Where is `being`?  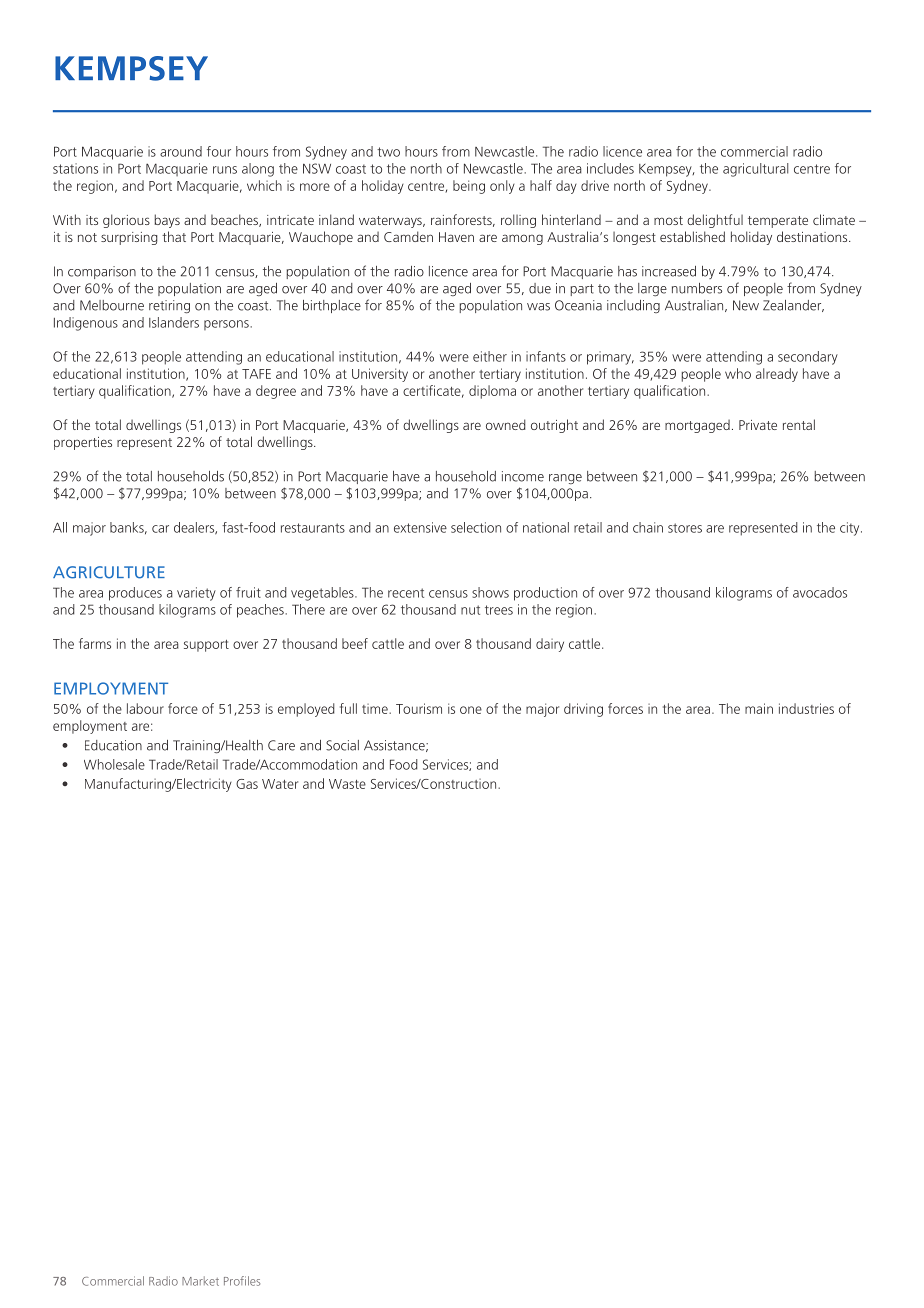
being is located at coordinates (469, 187).
